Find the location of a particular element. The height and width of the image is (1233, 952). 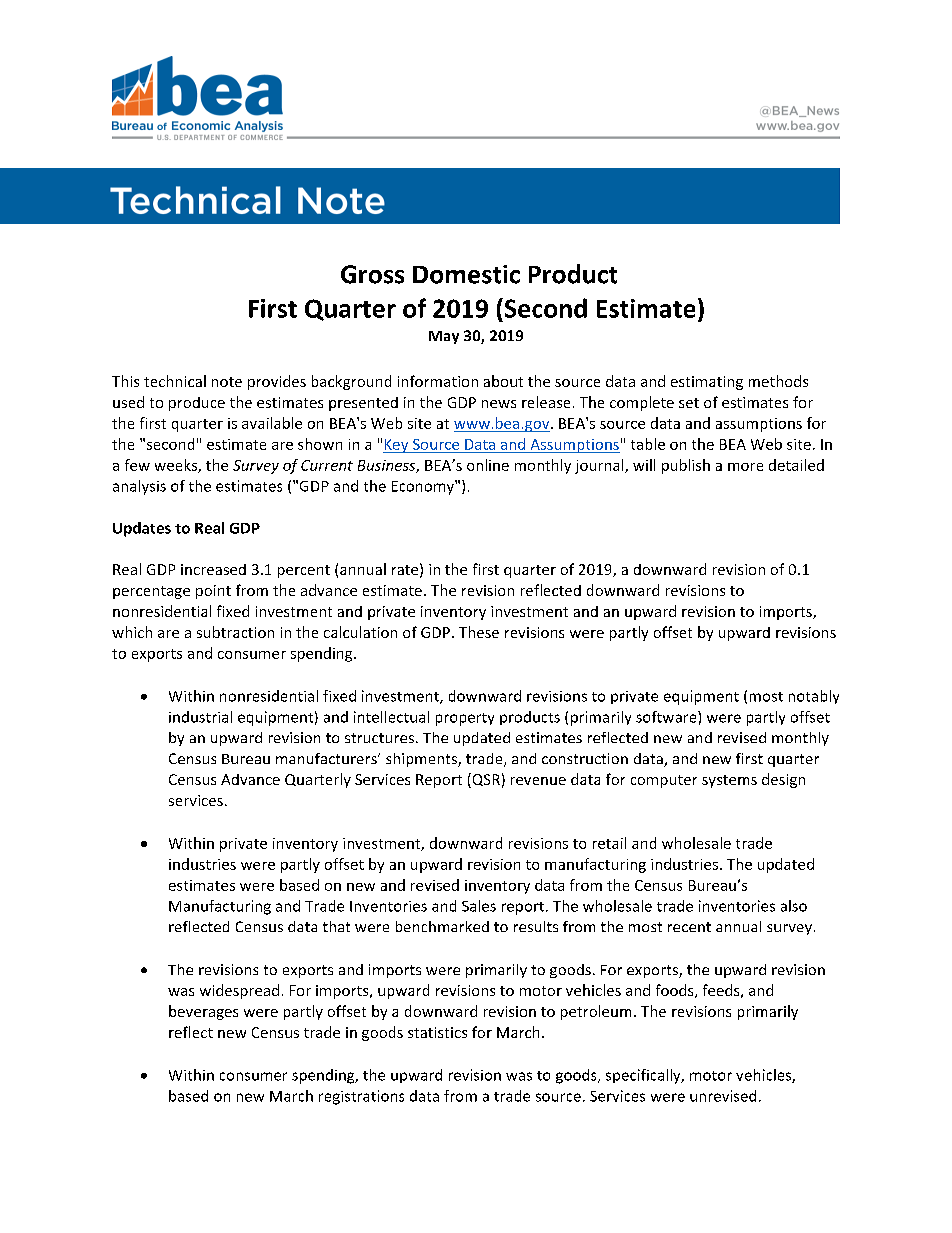

estimating is located at coordinates (707, 383).
